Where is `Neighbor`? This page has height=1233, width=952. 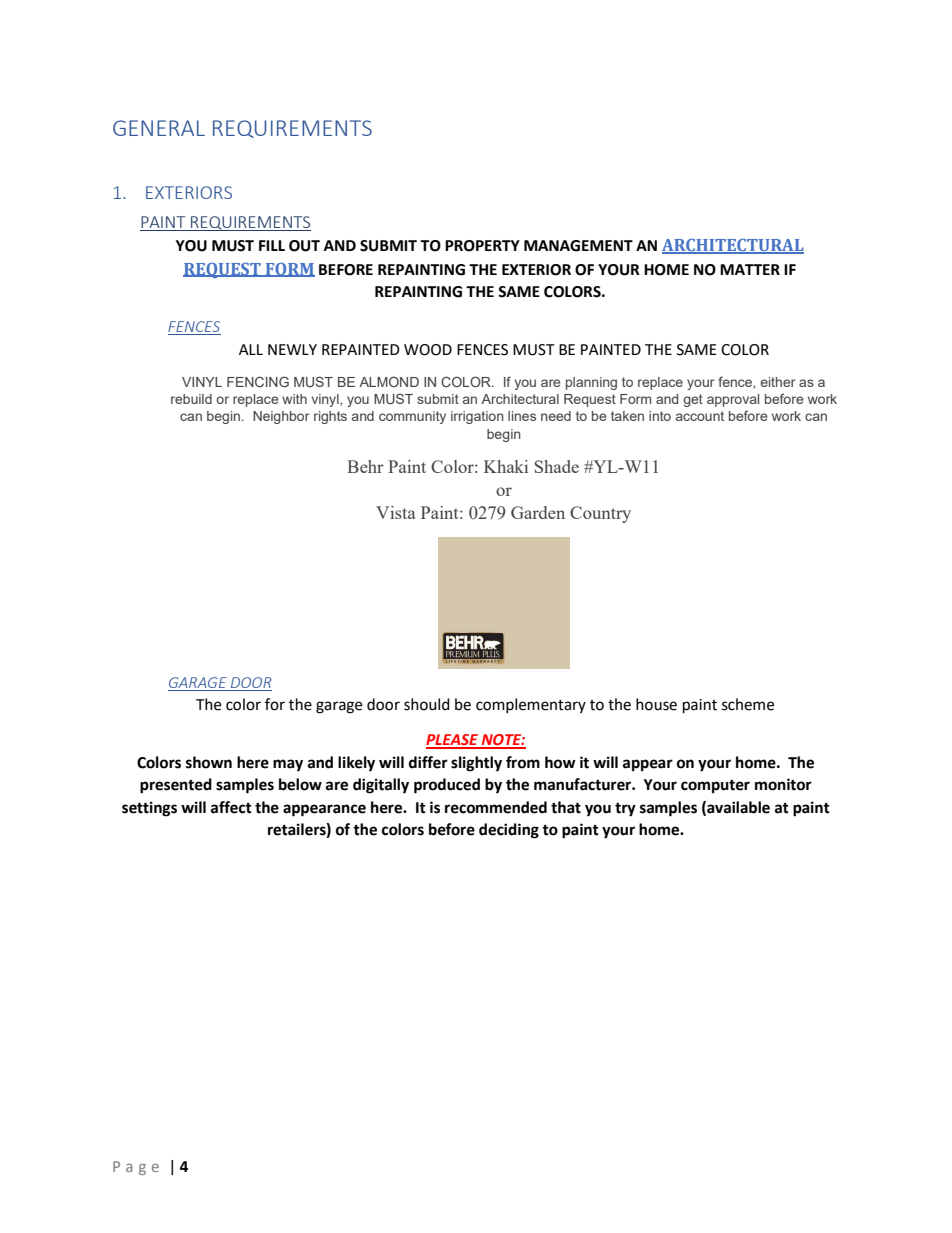
Neighbor is located at coordinates (281, 417).
